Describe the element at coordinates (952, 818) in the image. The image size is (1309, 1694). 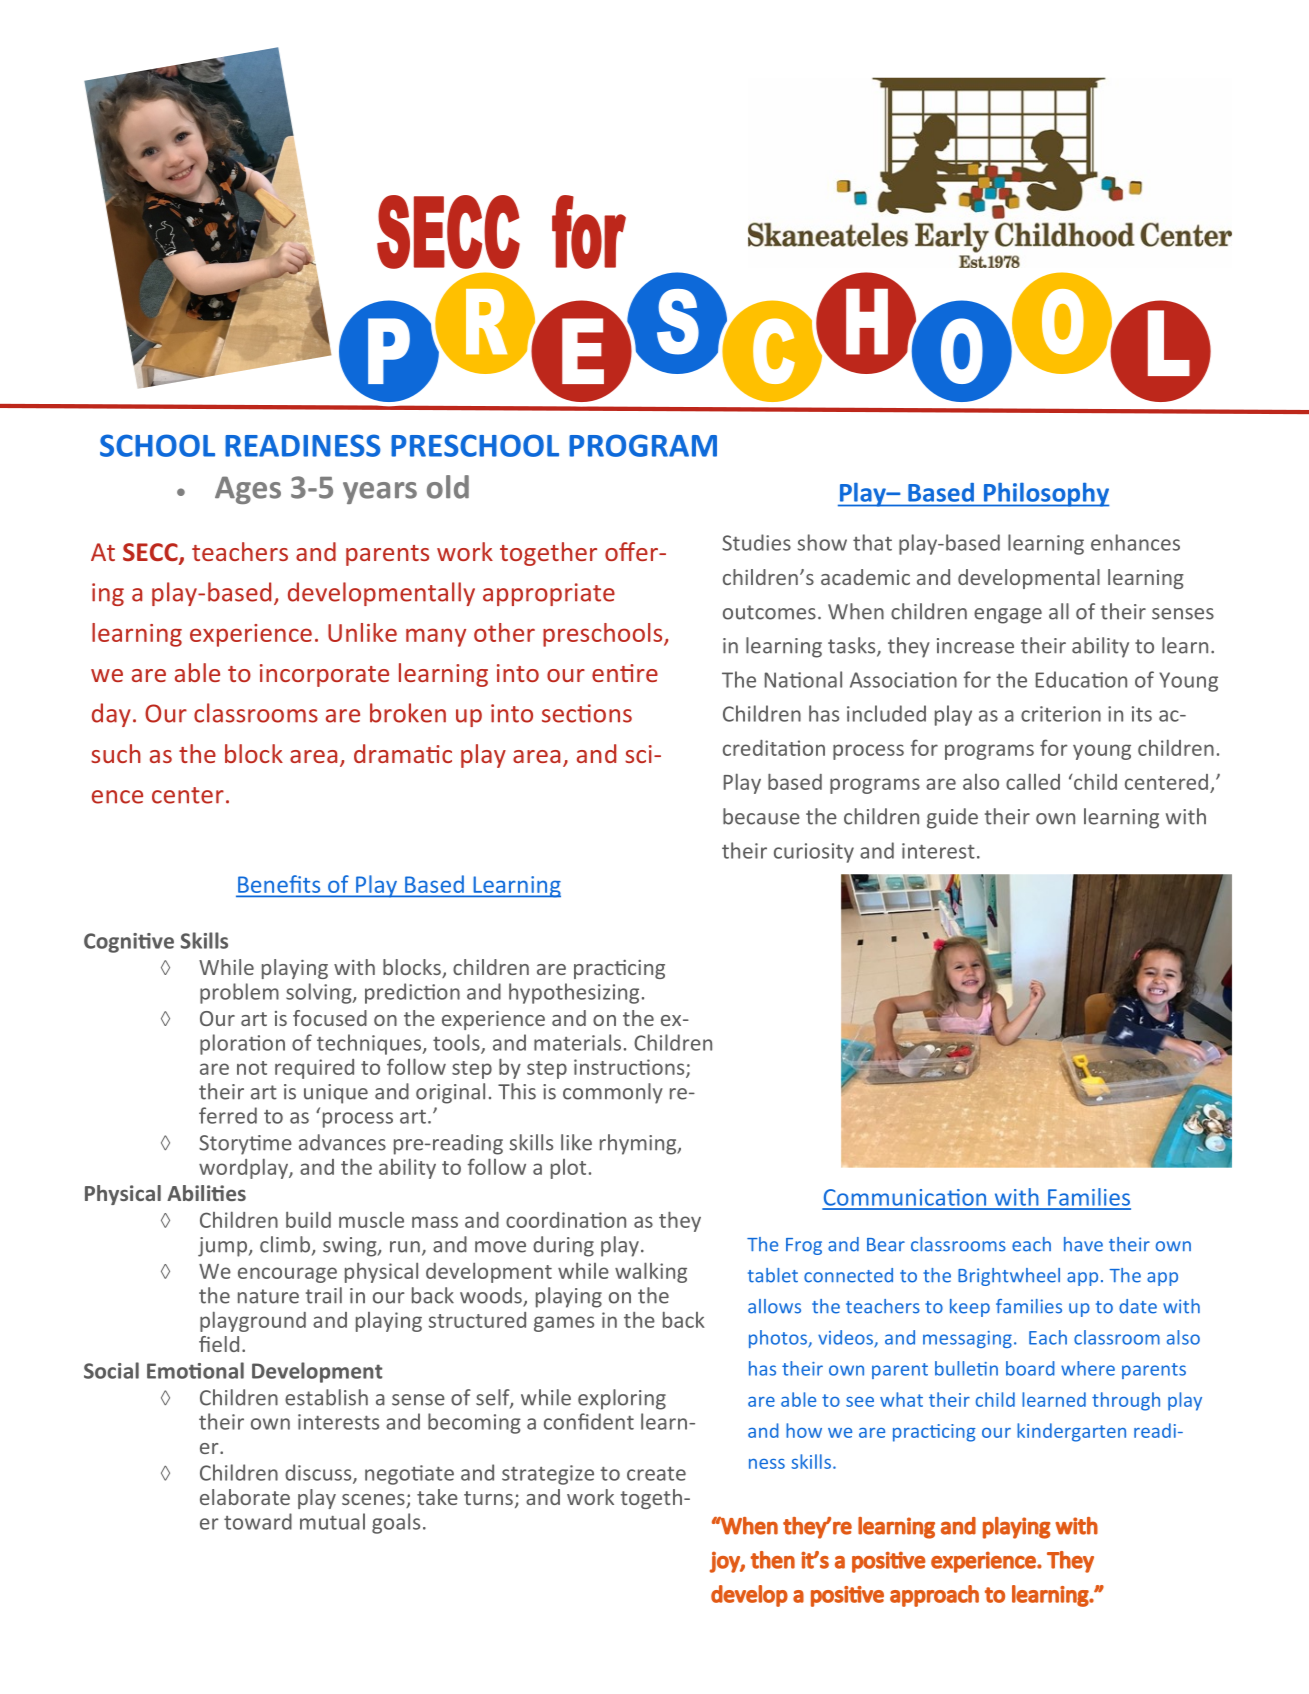
I see `guide` at that location.
